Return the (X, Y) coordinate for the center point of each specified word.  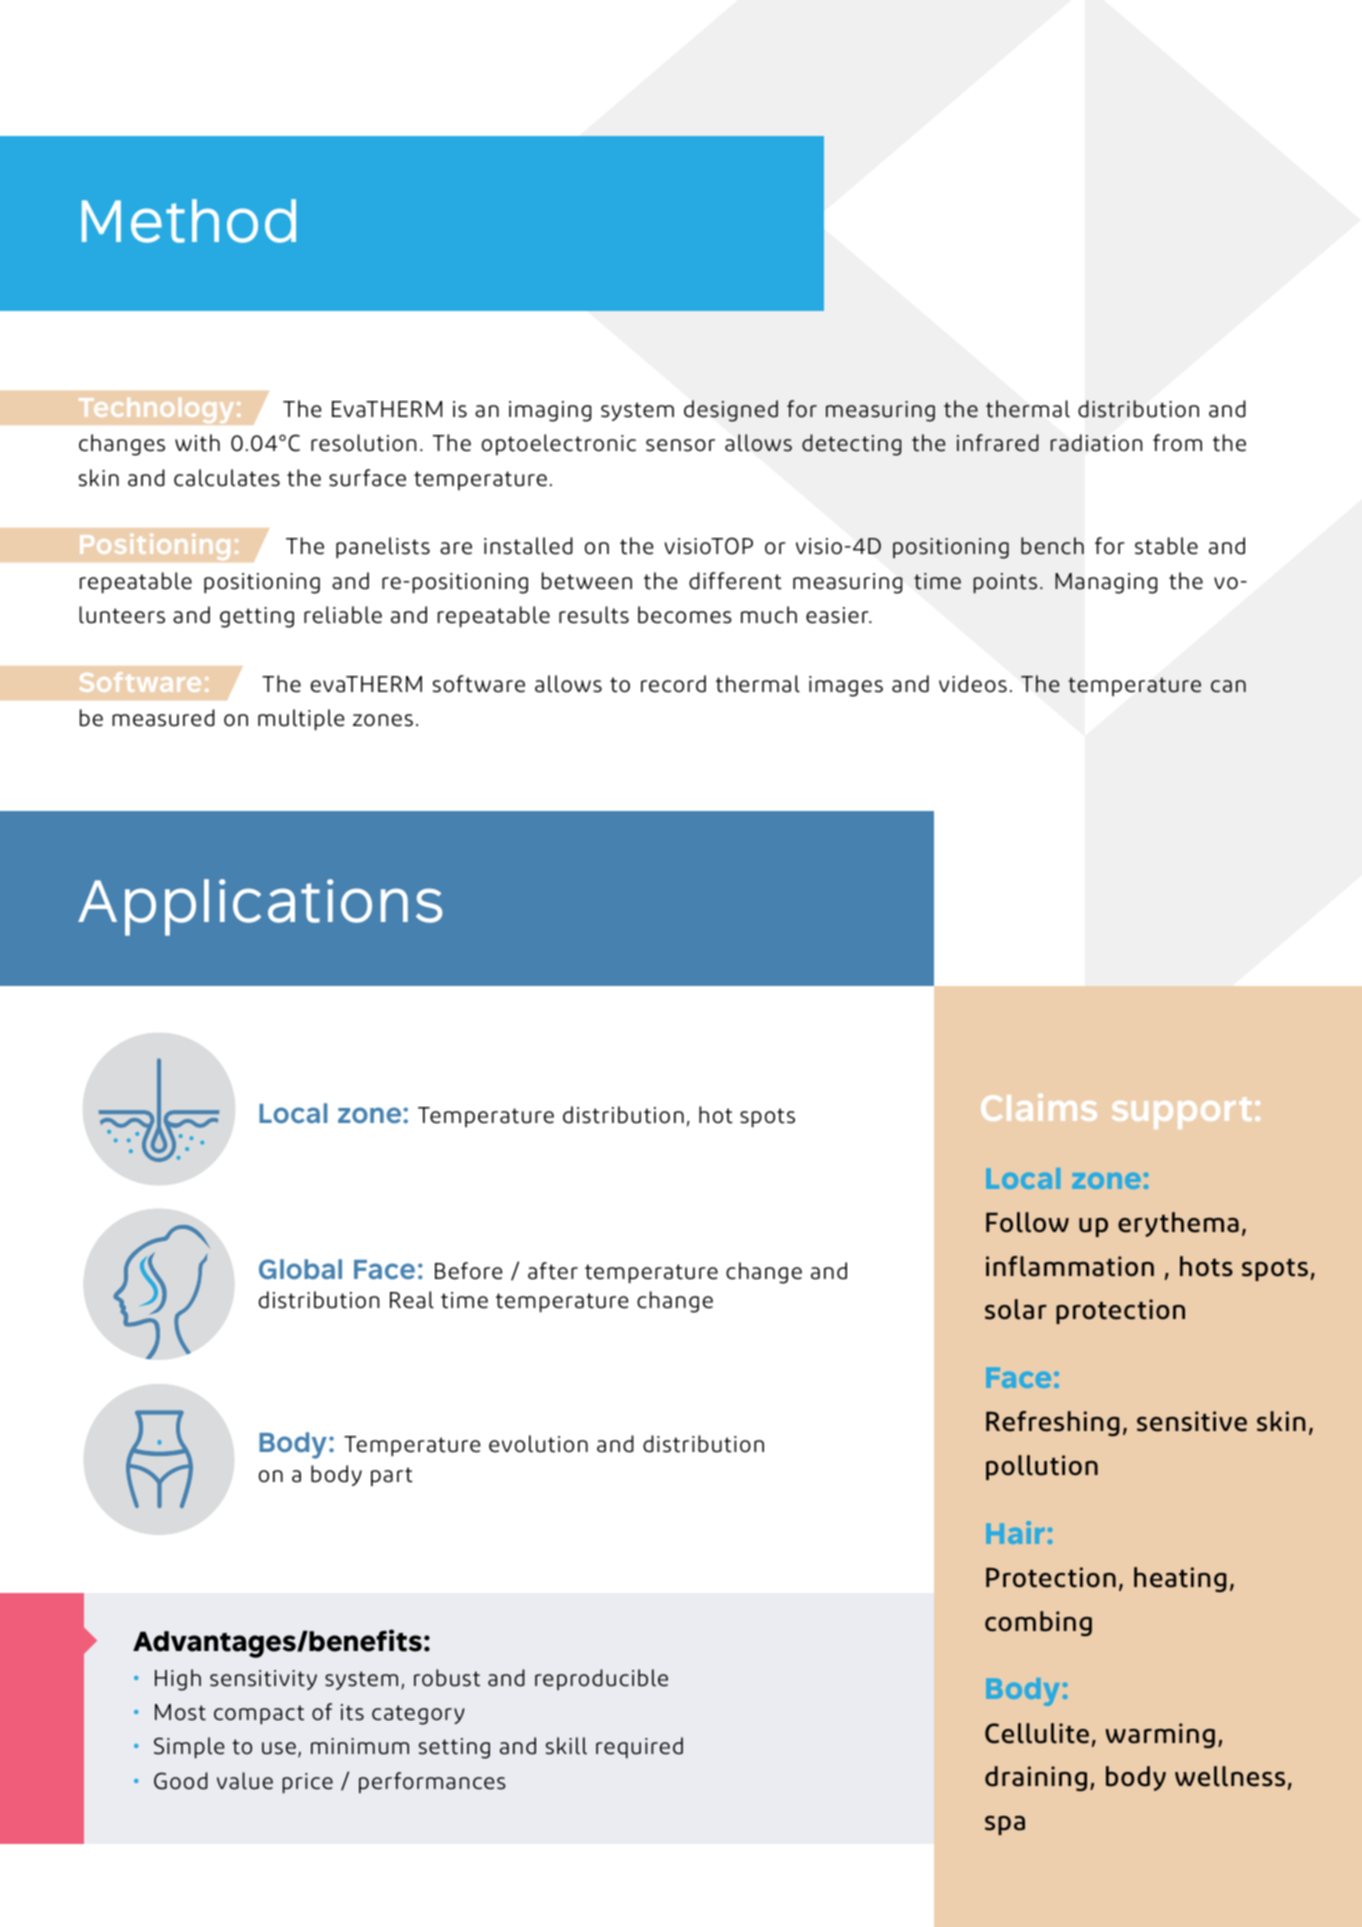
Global (300, 1269)
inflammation (1070, 1266)
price (307, 1783)
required (639, 1748)
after (553, 1271)
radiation (1096, 443)
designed (731, 411)
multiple (301, 720)
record (673, 684)
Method (189, 221)
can (1228, 686)
